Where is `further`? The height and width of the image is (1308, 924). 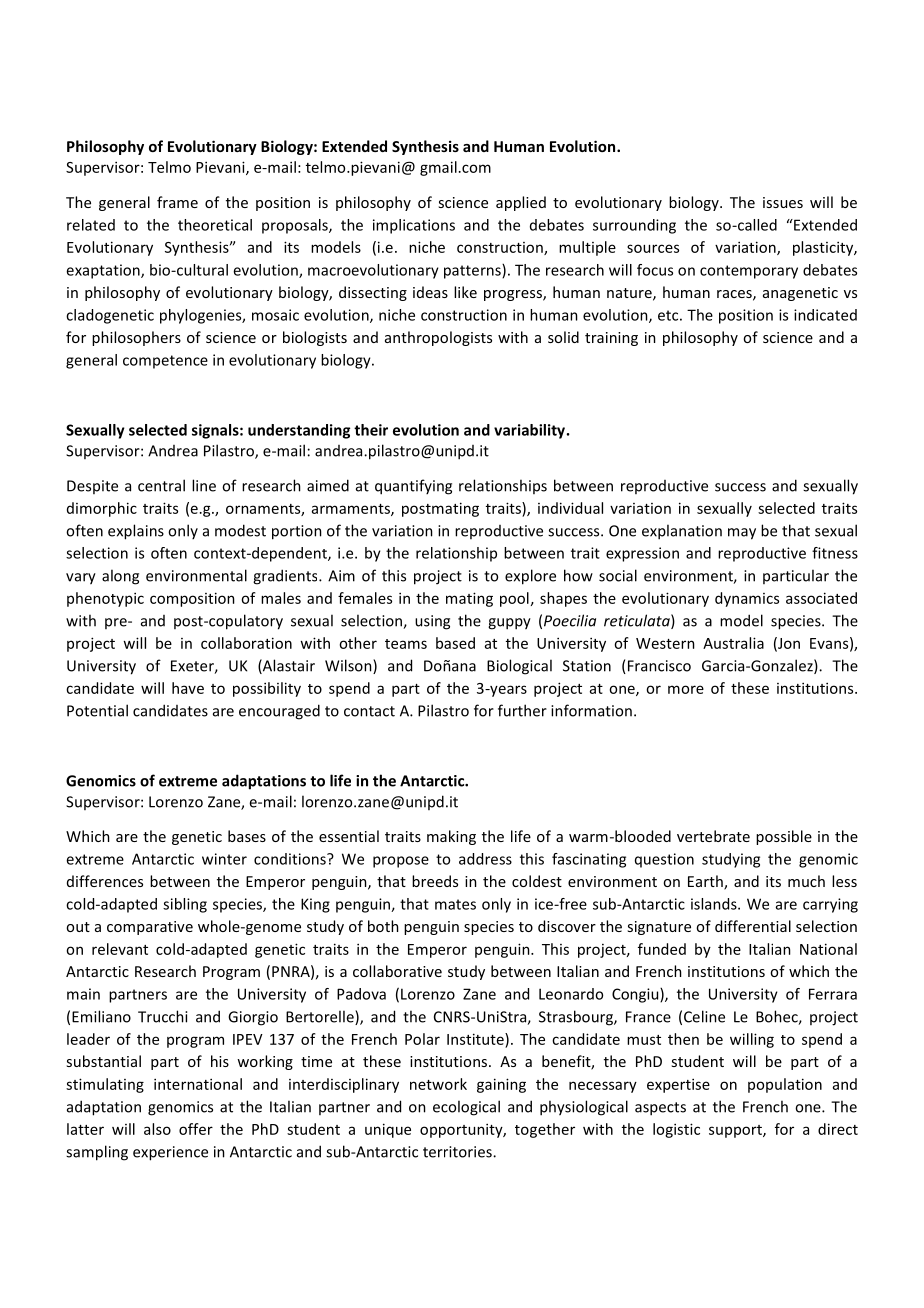
further is located at coordinates (522, 710).
